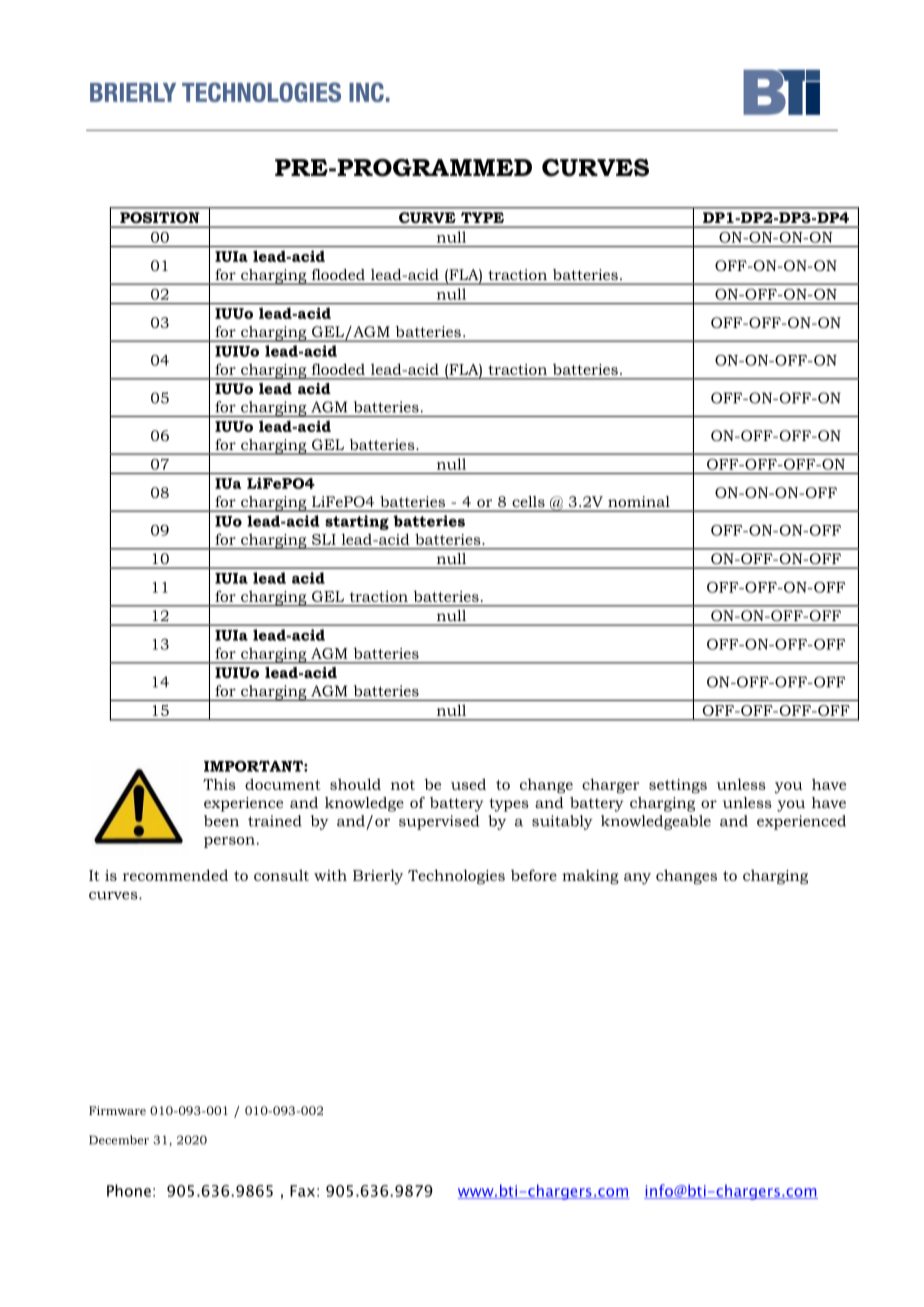 The image size is (924, 1307). What do you see at coordinates (678, 786) in the screenshot?
I see `settings` at bounding box center [678, 786].
